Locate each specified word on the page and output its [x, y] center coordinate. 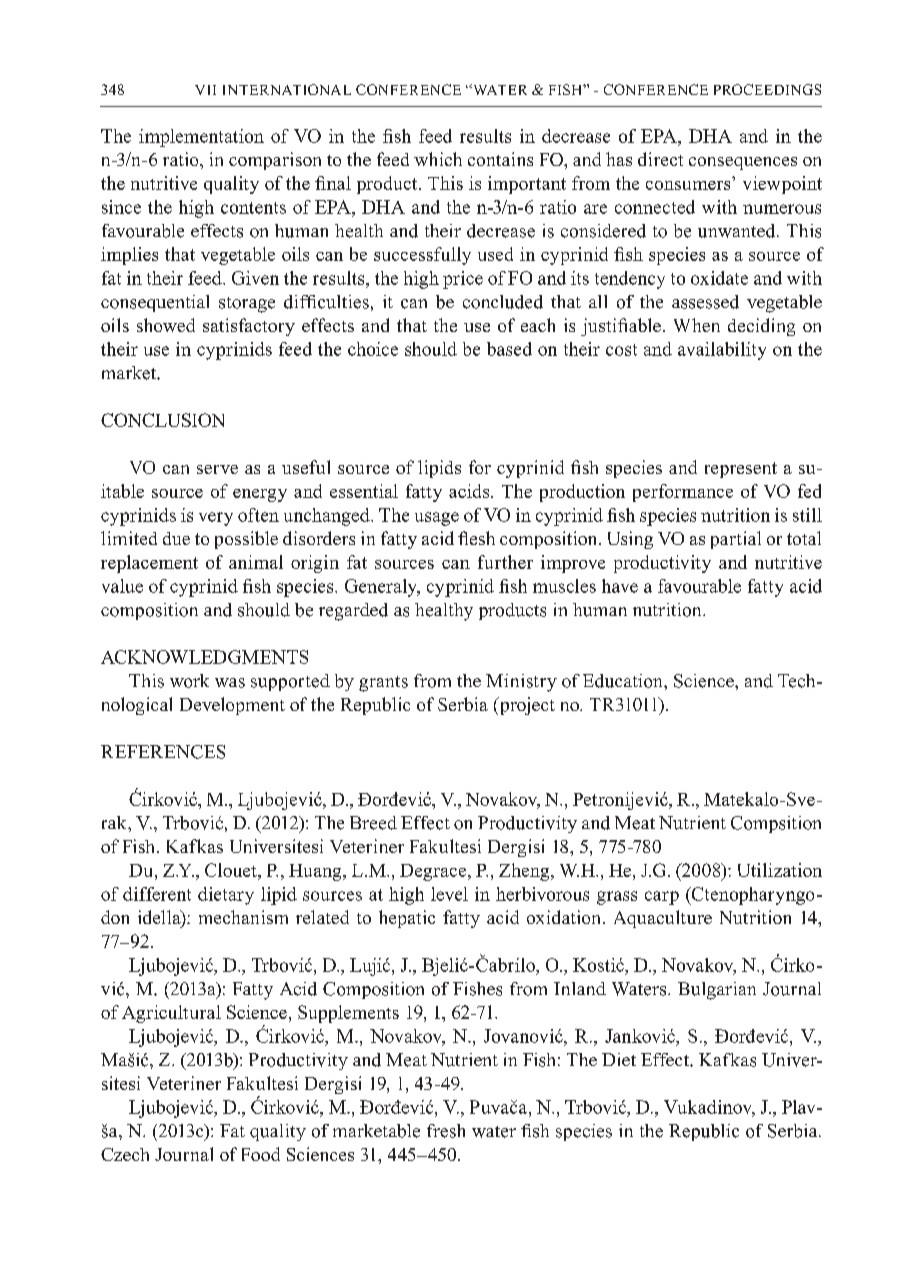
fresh [446, 1131]
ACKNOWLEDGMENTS [204, 657]
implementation [201, 138]
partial [736, 540]
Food [261, 1154]
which [438, 159]
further [505, 562]
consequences [743, 163]
